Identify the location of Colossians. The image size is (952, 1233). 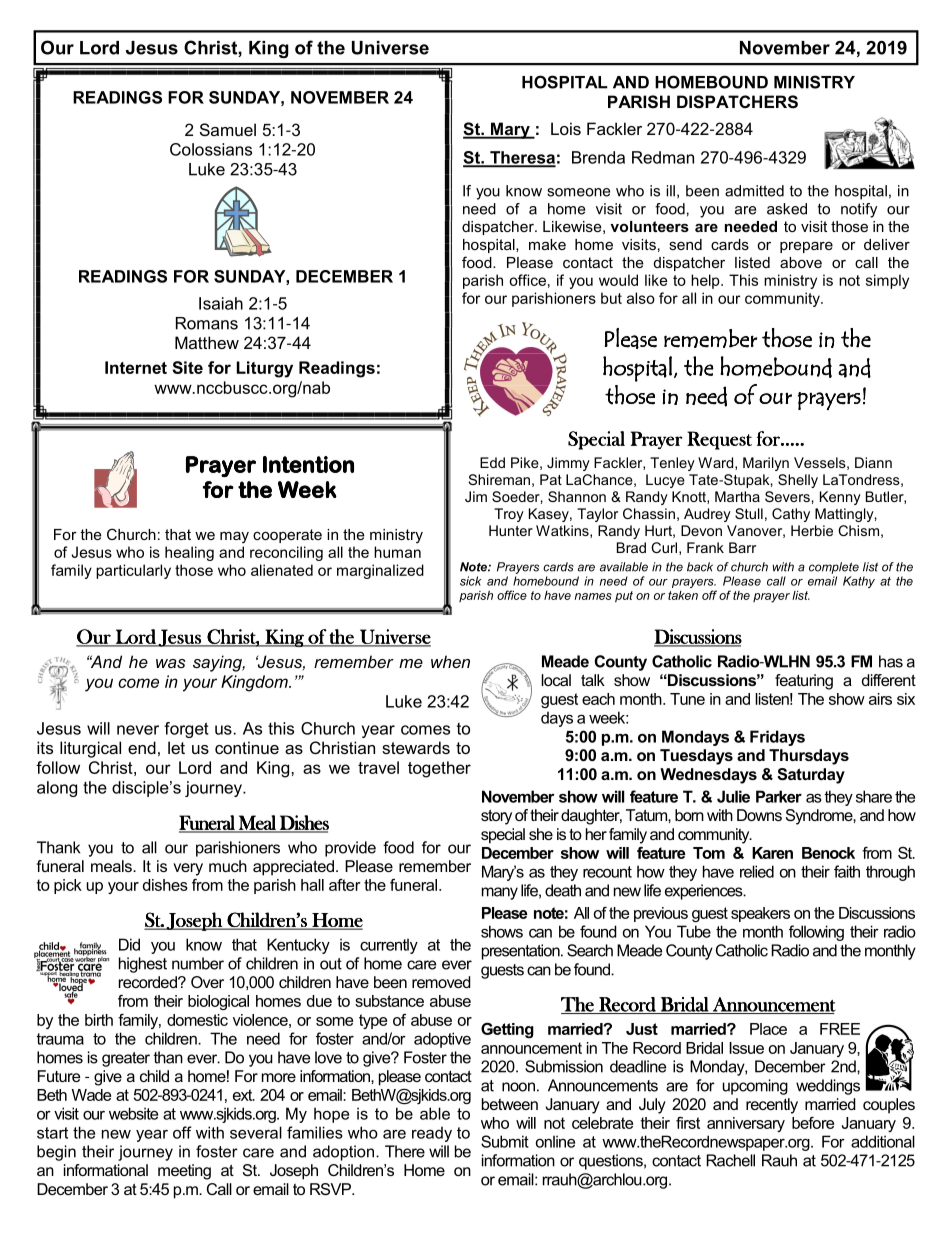
(211, 149).
